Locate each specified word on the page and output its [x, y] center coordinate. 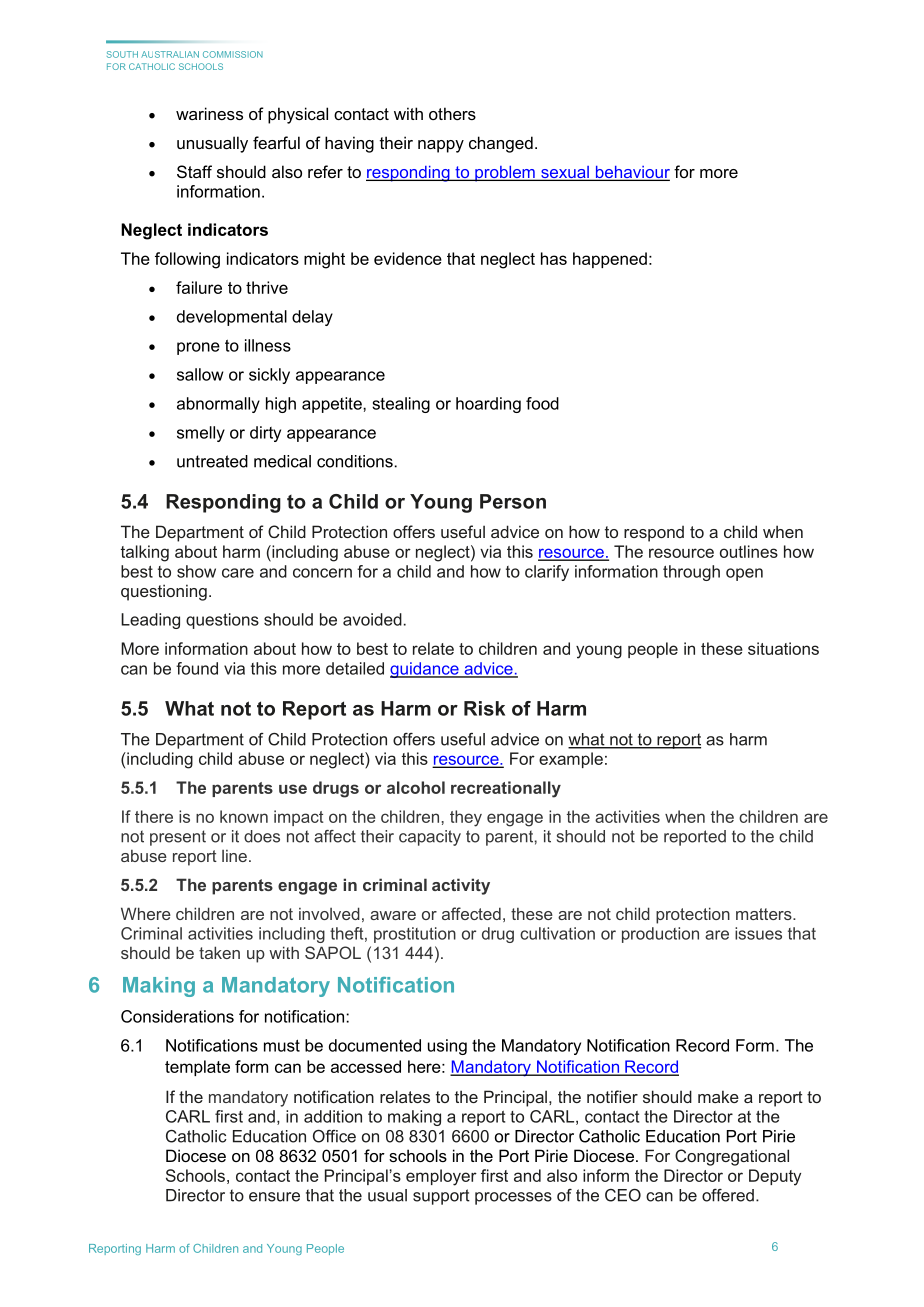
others [452, 113]
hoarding [488, 405]
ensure [274, 1197]
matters [765, 914]
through [691, 573]
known [244, 816]
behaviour [631, 173]
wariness [209, 113]
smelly [201, 434]
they [466, 818]
